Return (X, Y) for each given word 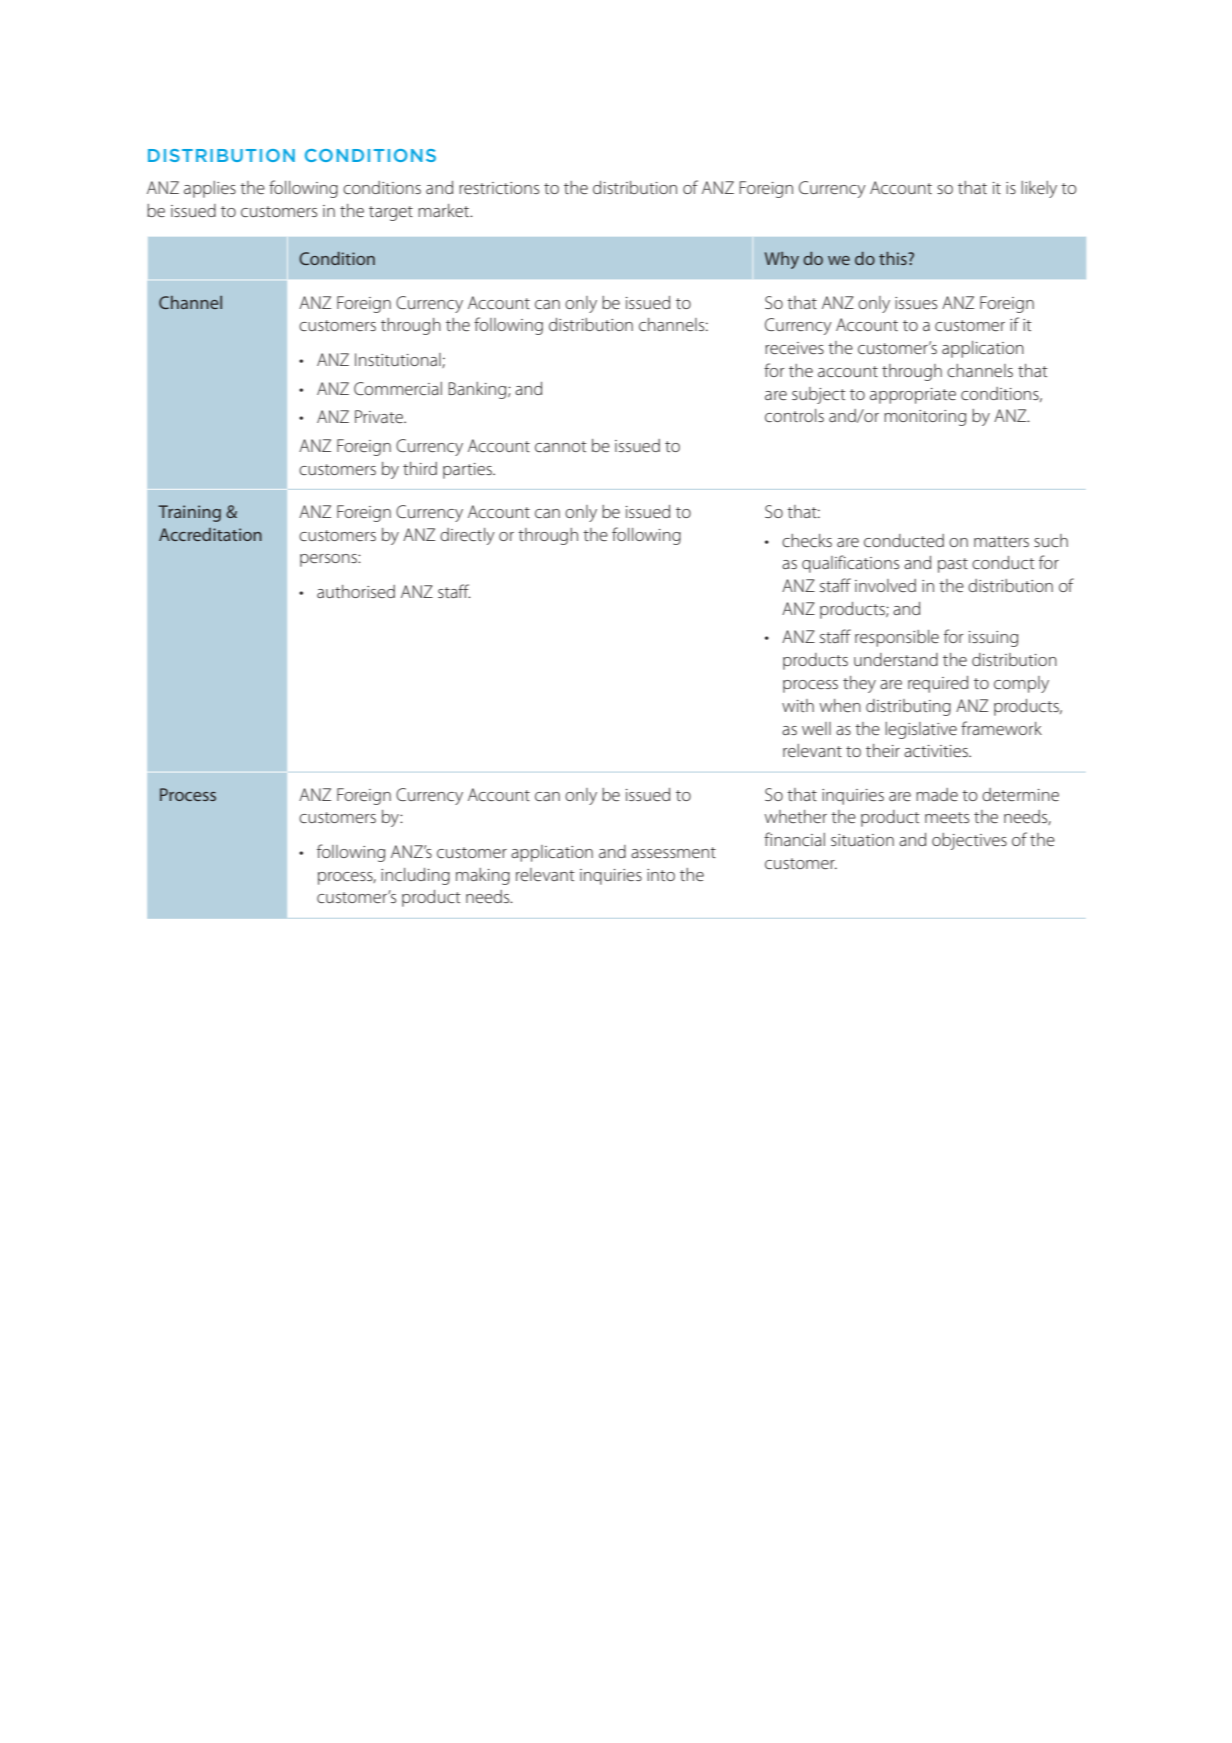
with (798, 705)
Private (380, 416)
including (415, 876)
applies (210, 189)
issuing (993, 639)
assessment (673, 852)
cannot (561, 446)
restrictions (499, 188)
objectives (969, 841)
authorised (356, 591)
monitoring (925, 418)
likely (1039, 189)
